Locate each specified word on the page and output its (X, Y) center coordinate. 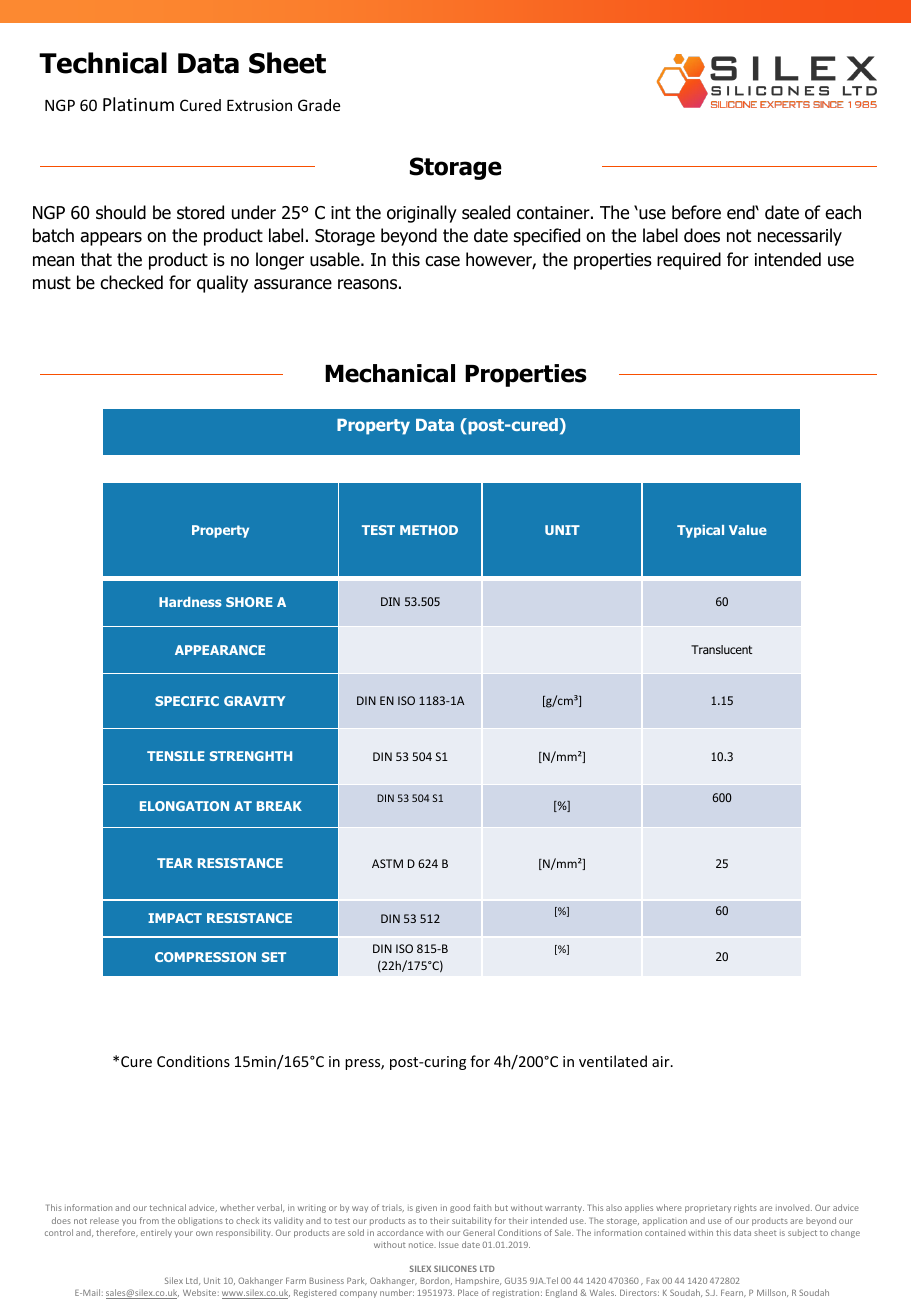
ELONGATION (184, 806)
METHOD (429, 530)
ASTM (387, 863)
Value (748, 530)
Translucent (721, 649)
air (662, 1061)
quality (222, 284)
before (696, 212)
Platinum (138, 104)
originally (422, 214)
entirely (156, 1233)
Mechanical (390, 373)
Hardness (190, 602)
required (689, 261)
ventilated (613, 1061)
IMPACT (175, 918)
